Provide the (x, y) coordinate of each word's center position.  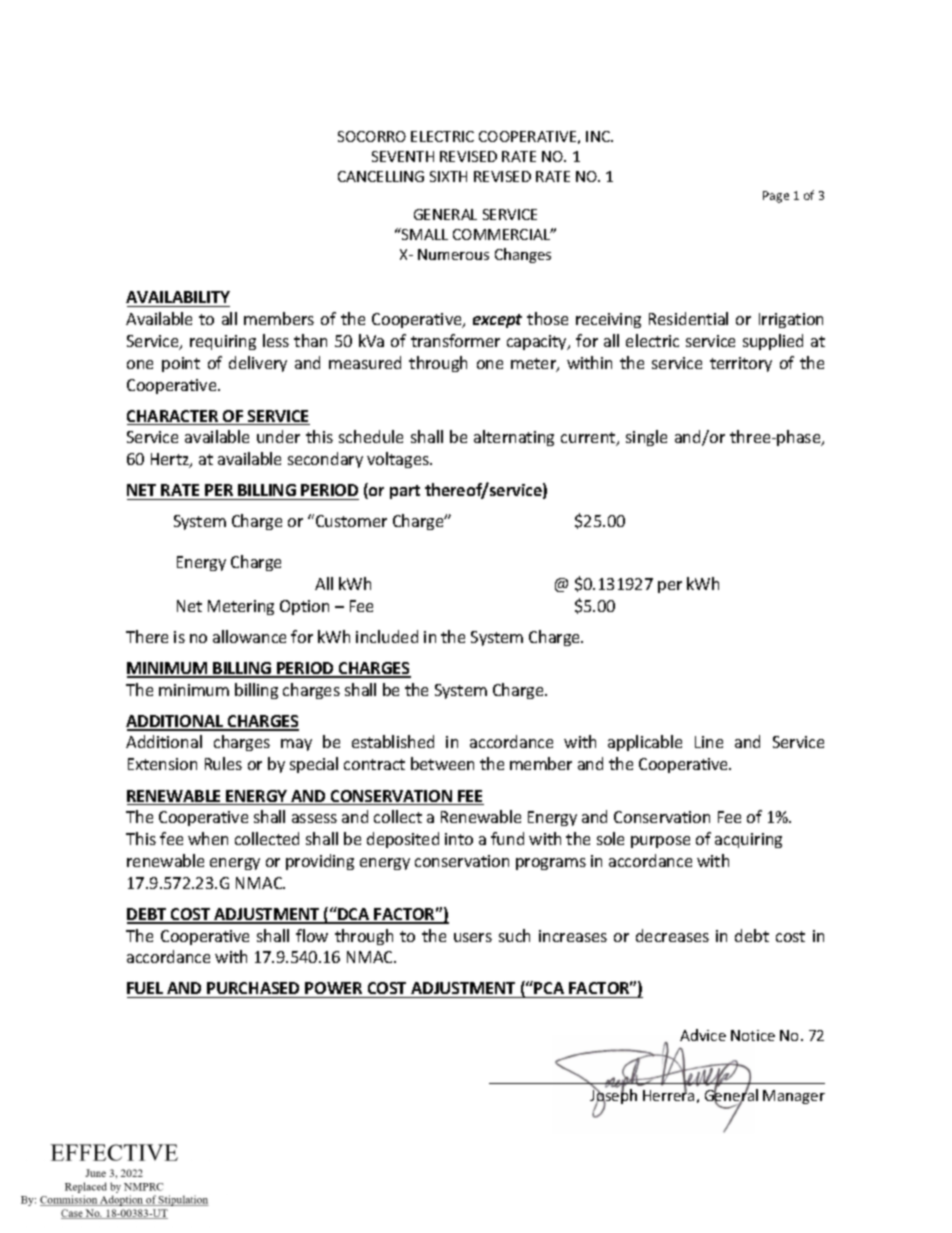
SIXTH (448, 176)
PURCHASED (254, 990)
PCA (550, 990)
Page (776, 197)
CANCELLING (381, 176)
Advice (703, 1035)
